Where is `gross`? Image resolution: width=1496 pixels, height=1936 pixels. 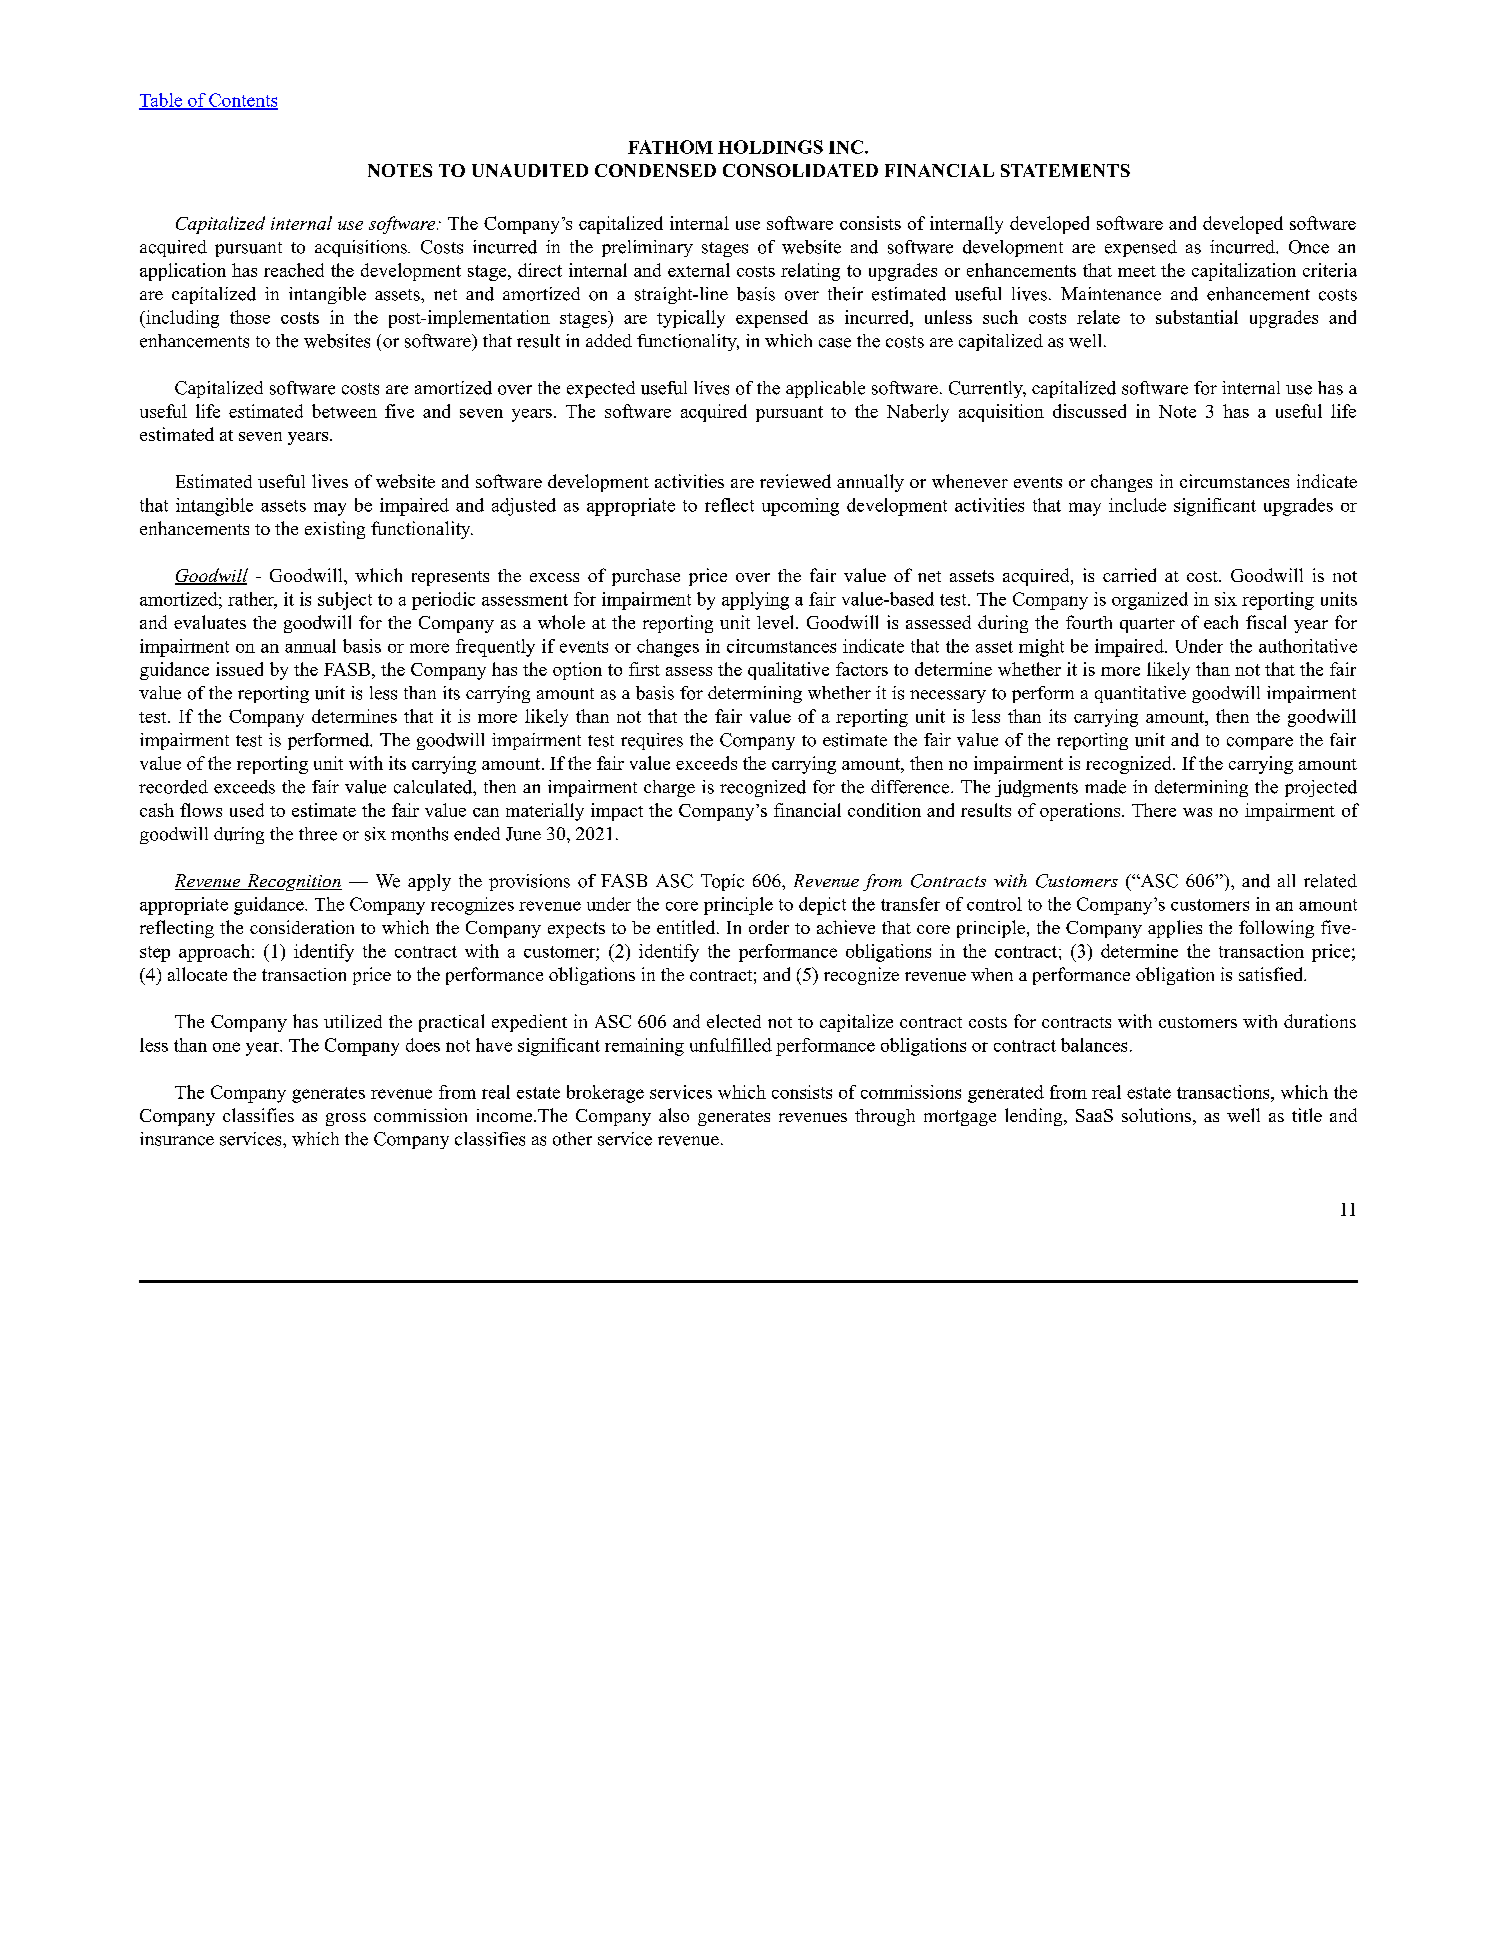
gross is located at coordinates (346, 1119).
